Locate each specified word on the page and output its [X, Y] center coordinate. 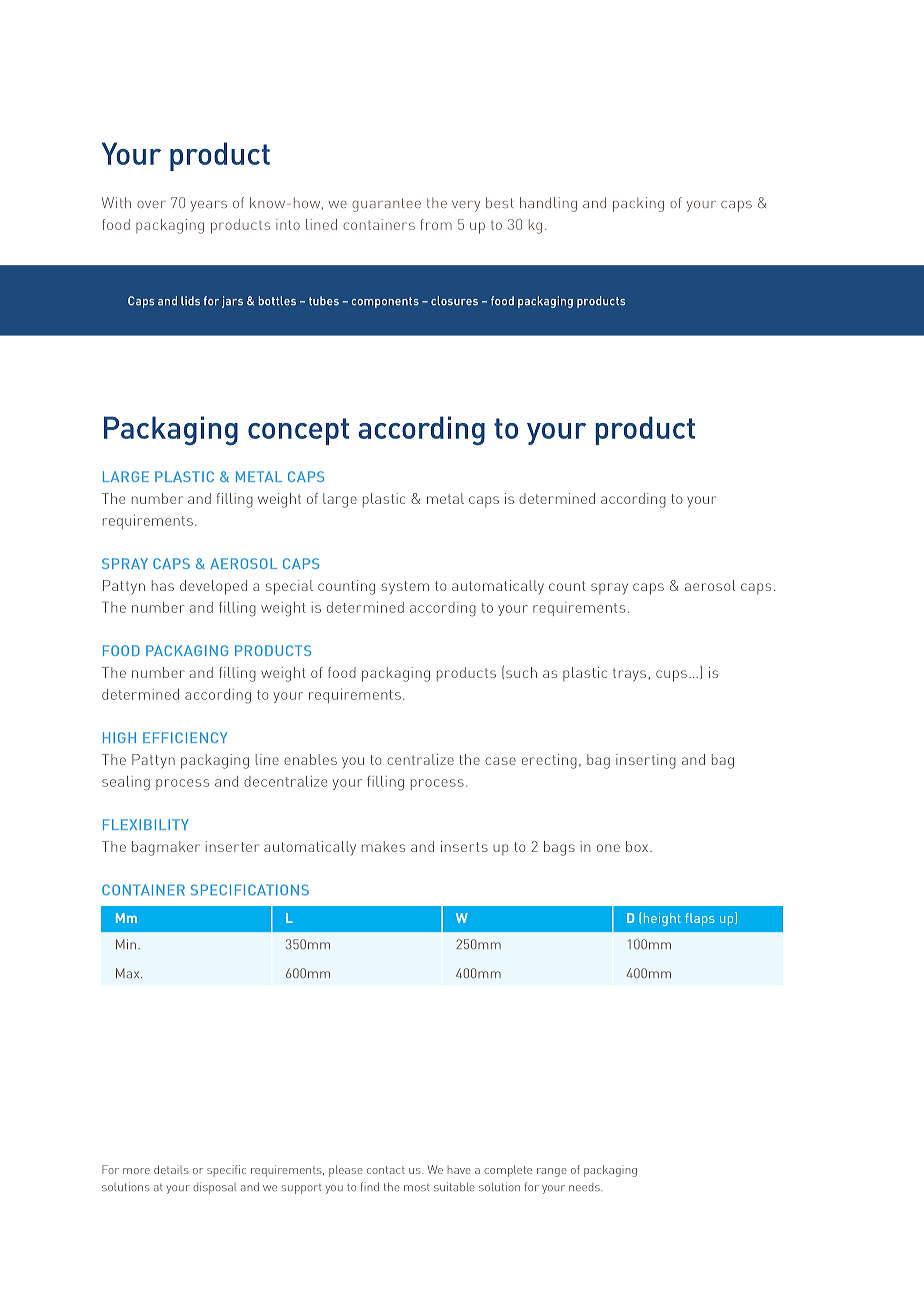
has [163, 585]
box [637, 846]
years [209, 206]
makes [383, 846]
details [171, 1169]
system [405, 587]
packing [638, 204]
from [436, 224]
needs [585, 1187]
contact [386, 1170]
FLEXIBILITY [146, 824]
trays [629, 675]
